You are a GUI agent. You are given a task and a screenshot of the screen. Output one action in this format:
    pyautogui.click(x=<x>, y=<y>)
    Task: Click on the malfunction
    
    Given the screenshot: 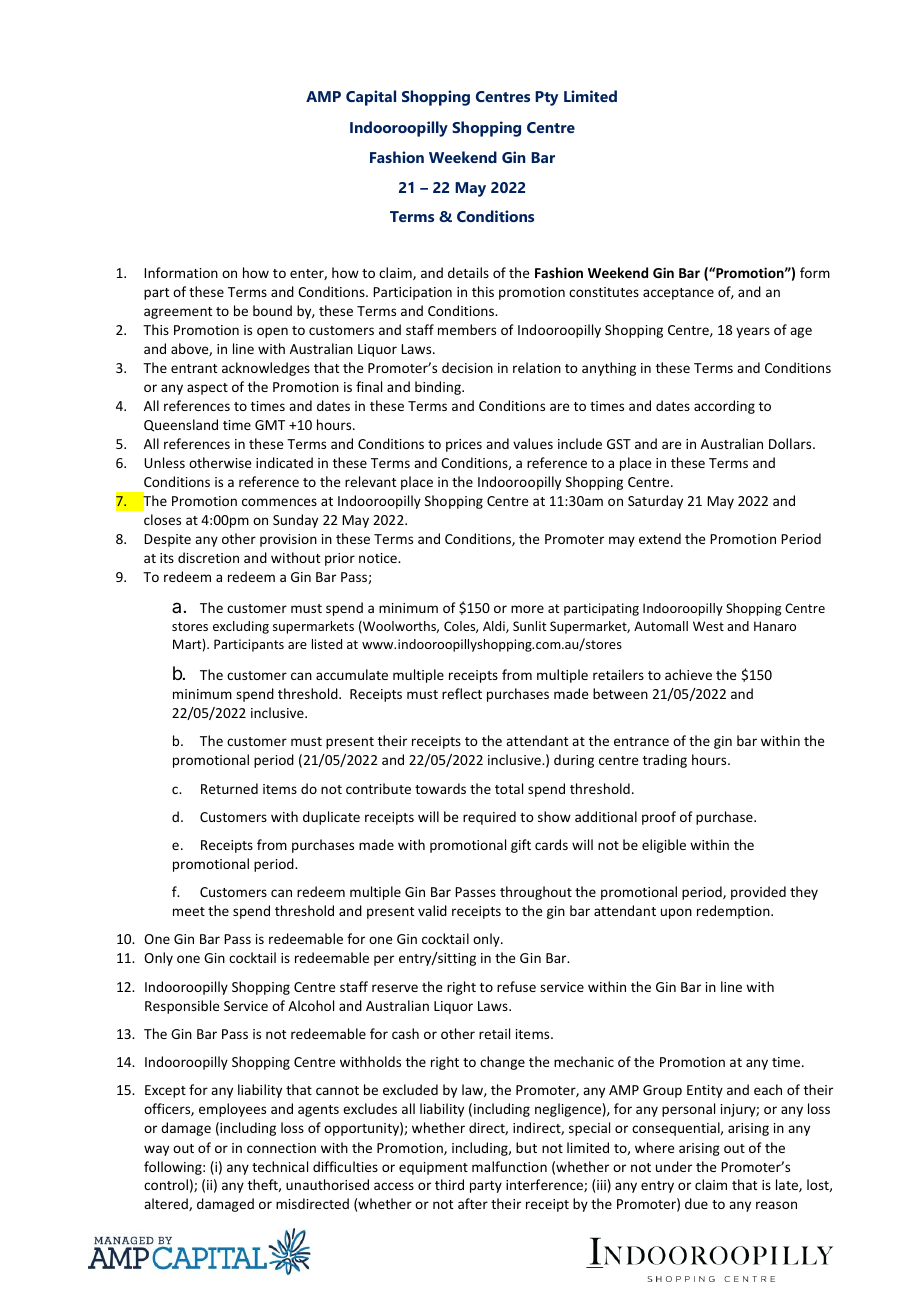 What is the action you would take?
    pyautogui.click(x=509, y=1166)
